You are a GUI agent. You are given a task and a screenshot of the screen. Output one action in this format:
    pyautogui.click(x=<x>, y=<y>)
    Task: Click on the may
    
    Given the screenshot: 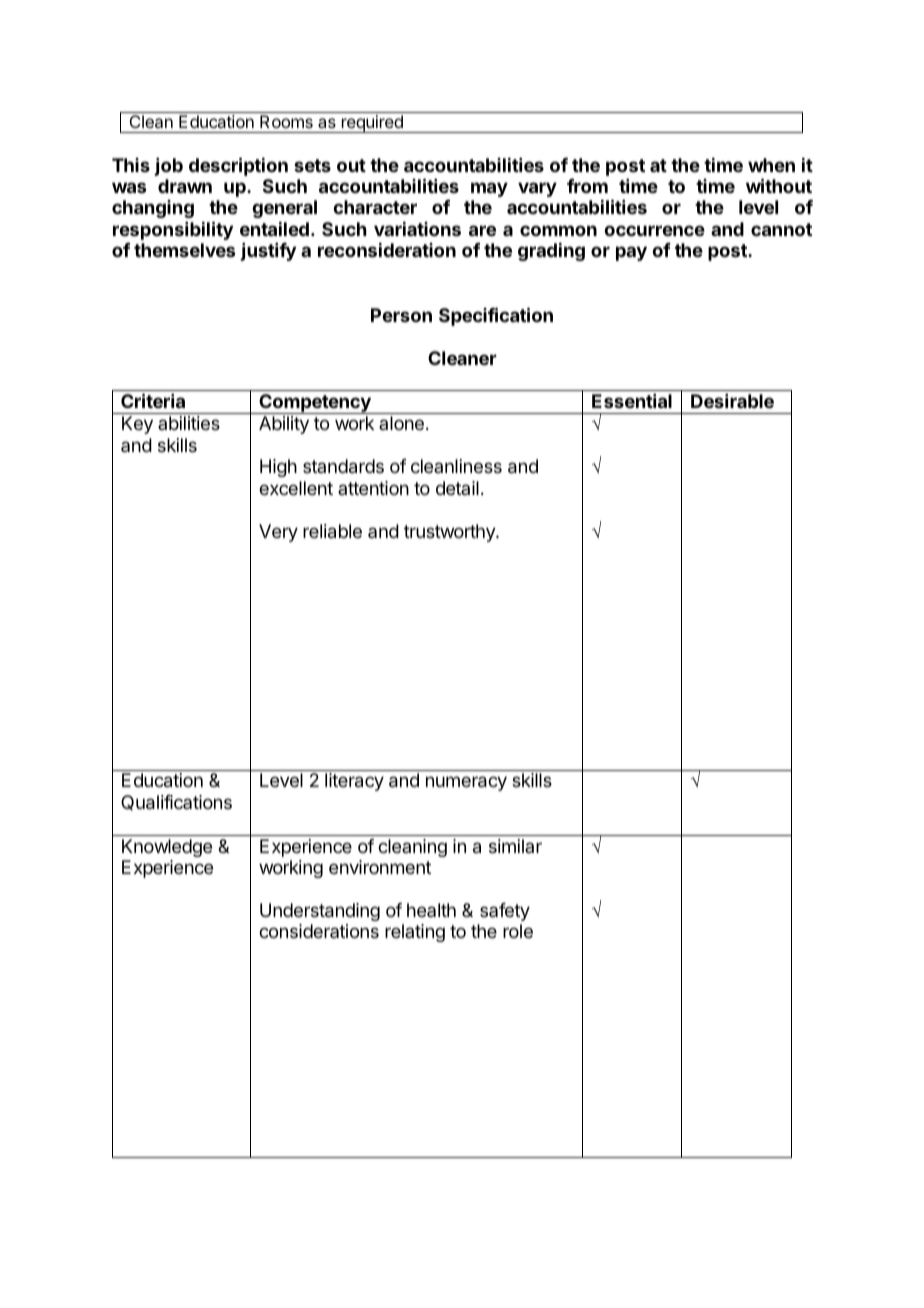 What is the action you would take?
    pyautogui.click(x=489, y=189)
